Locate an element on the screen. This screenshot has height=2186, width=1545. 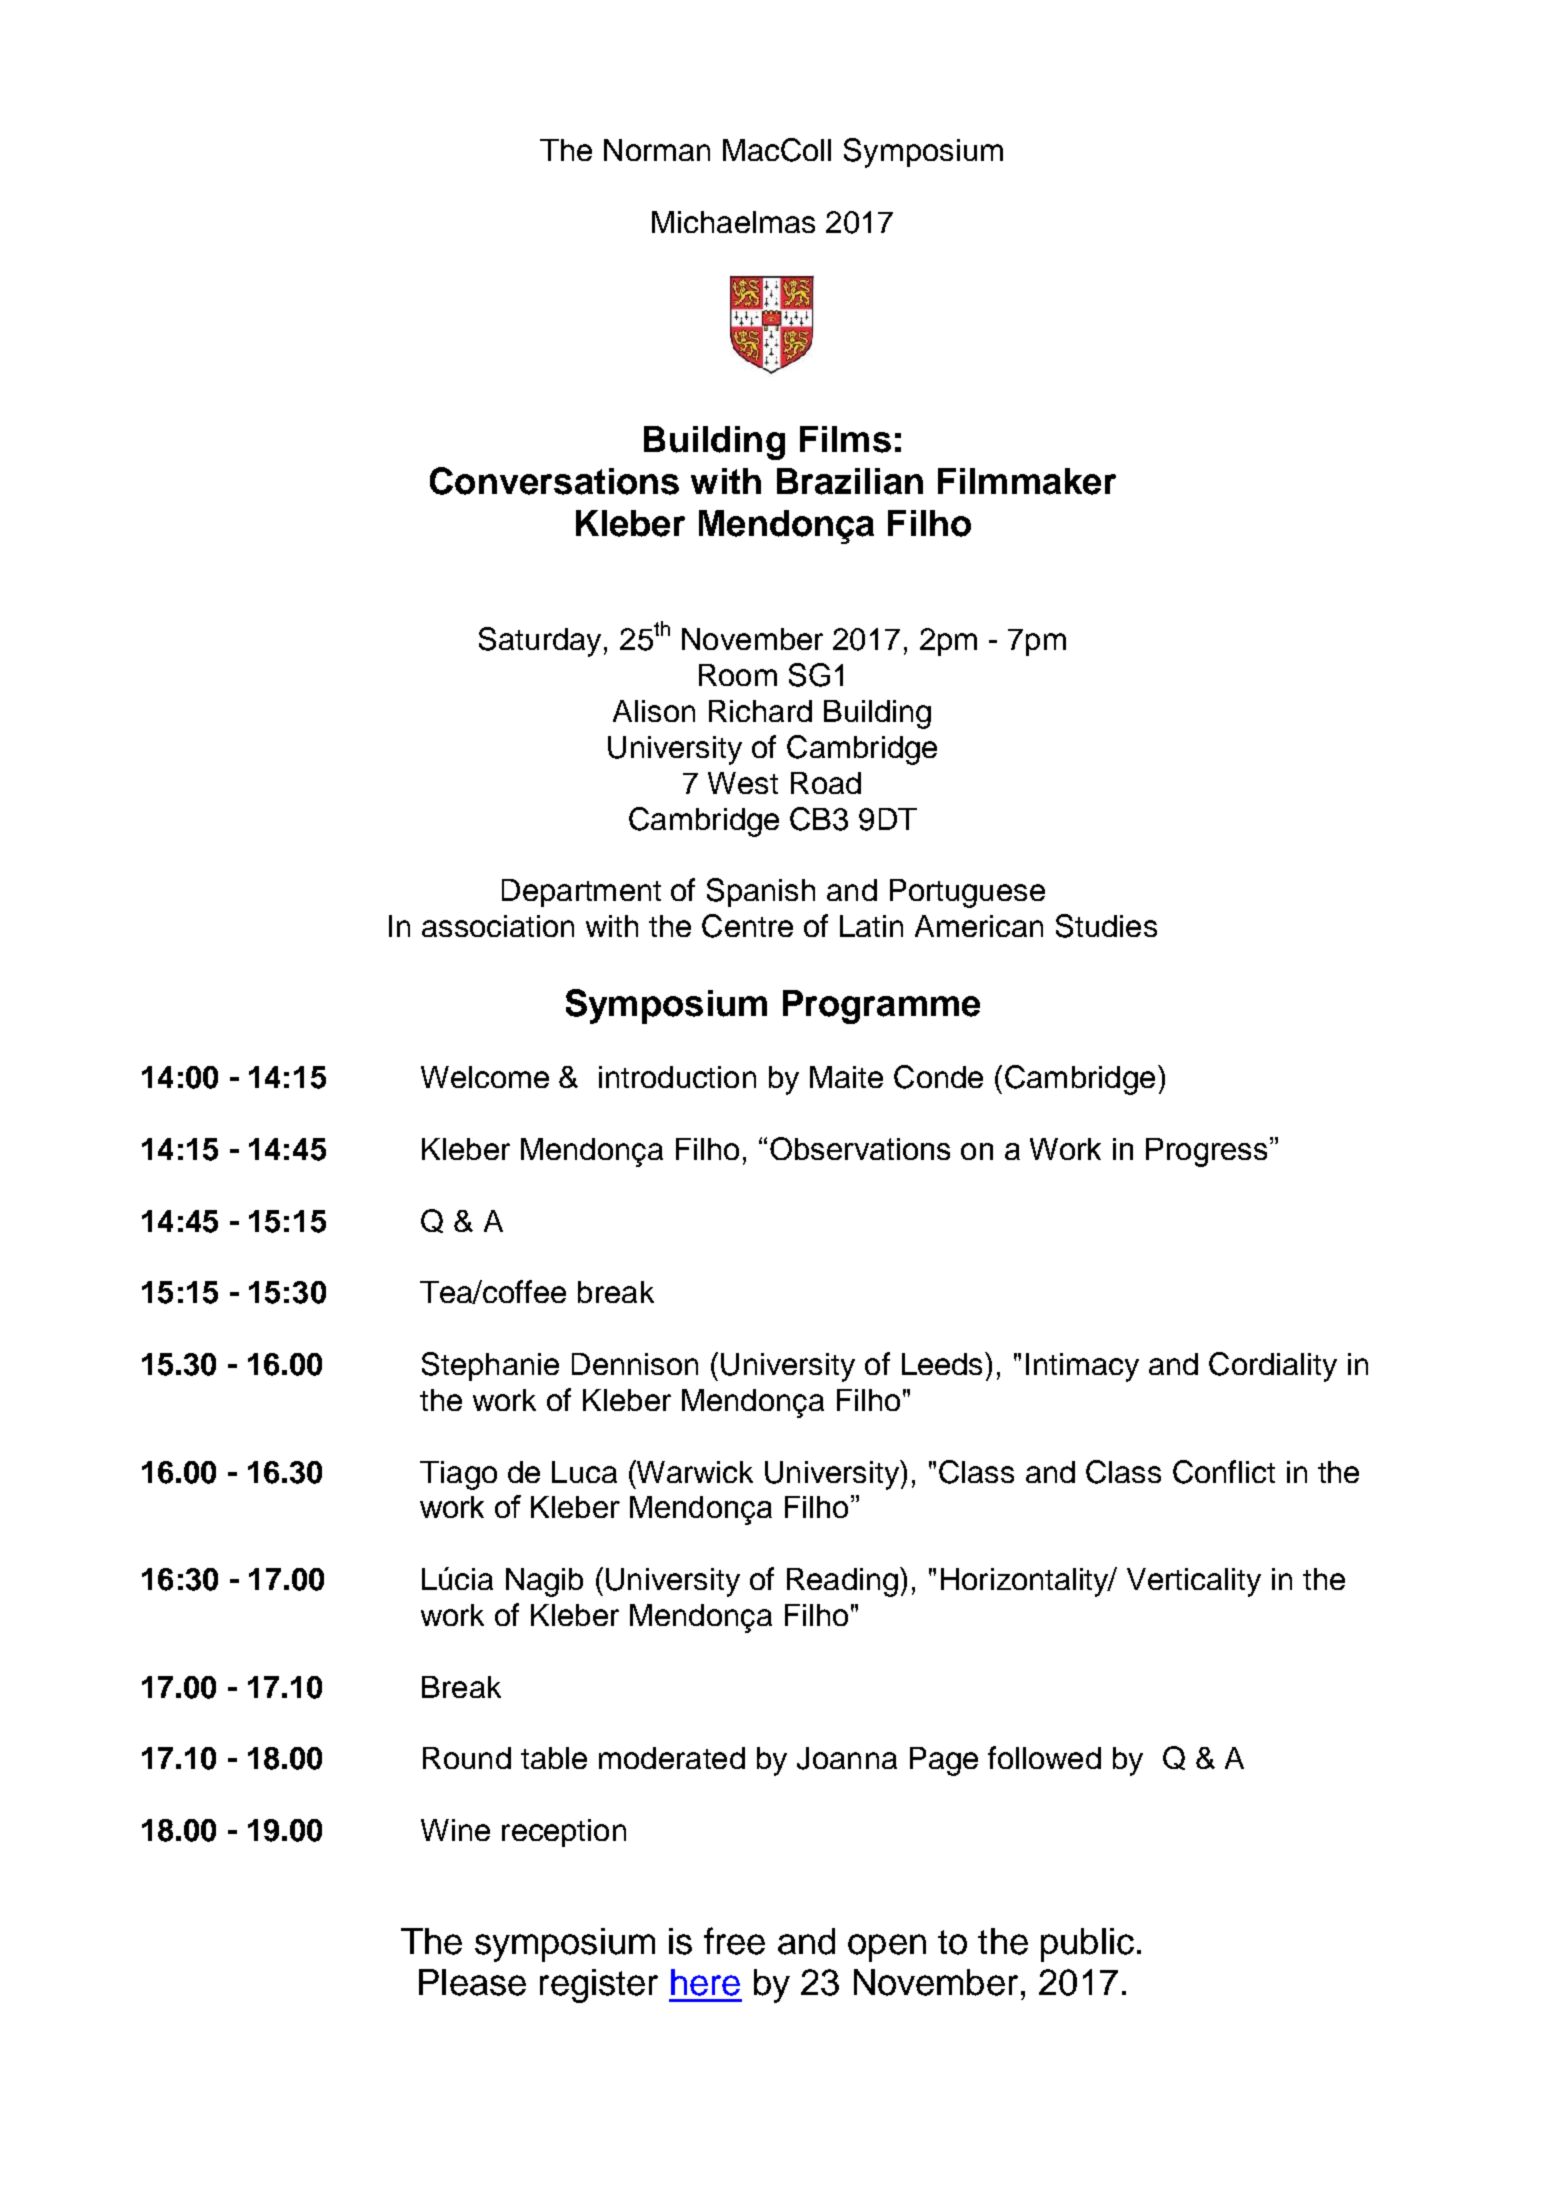
Norman is located at coordinates (657, 150).
